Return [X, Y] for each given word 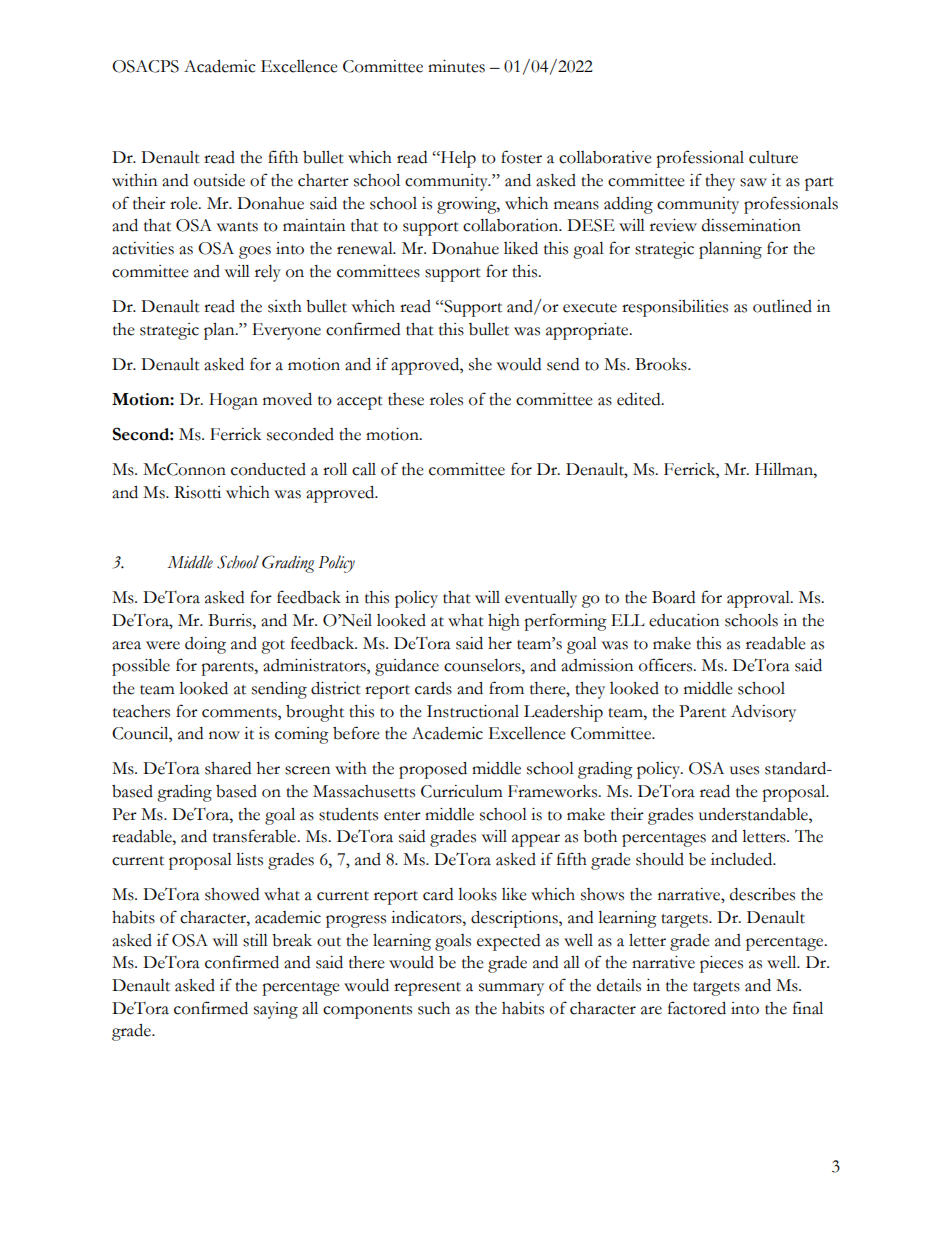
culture [773, 157]
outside [219, 180]
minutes [456, 66]
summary [511, 989]
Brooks [662, 364]
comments [240, 713]
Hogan [233, 401]
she [480, 364]
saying [276, 1010]
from [506, 688]
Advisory [763, 713]
